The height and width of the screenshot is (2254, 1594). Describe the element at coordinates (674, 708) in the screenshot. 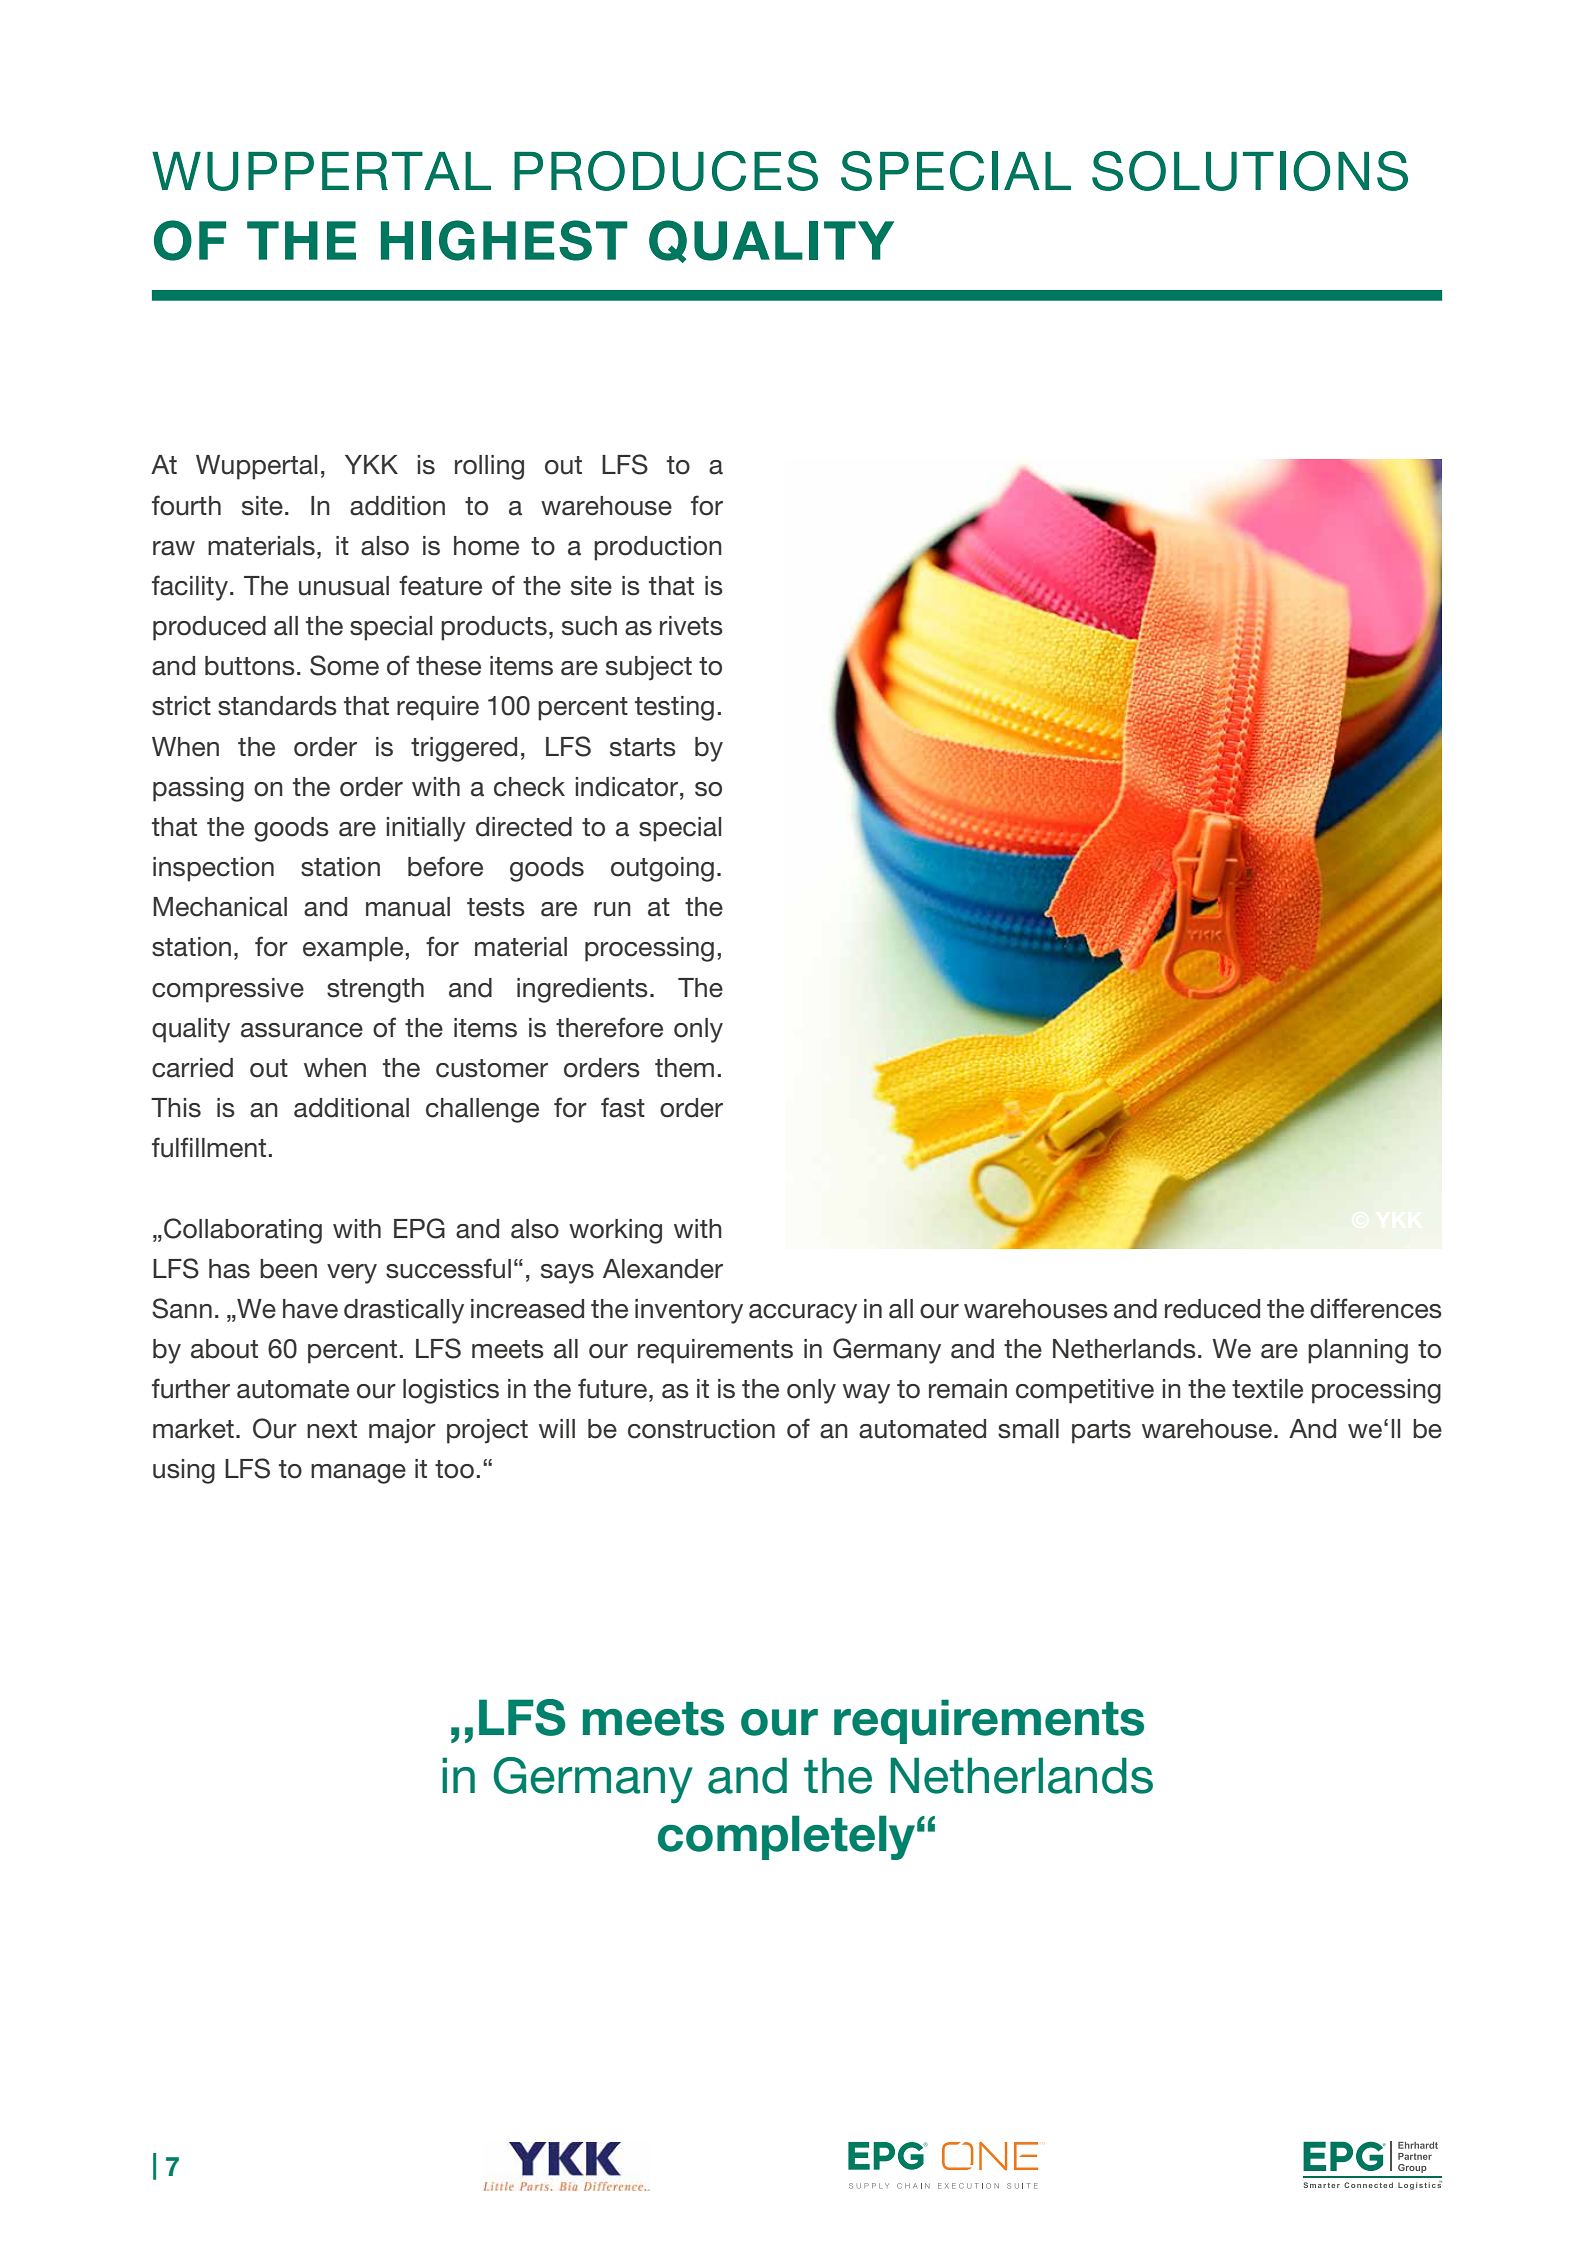

I see `testing` at that location.
